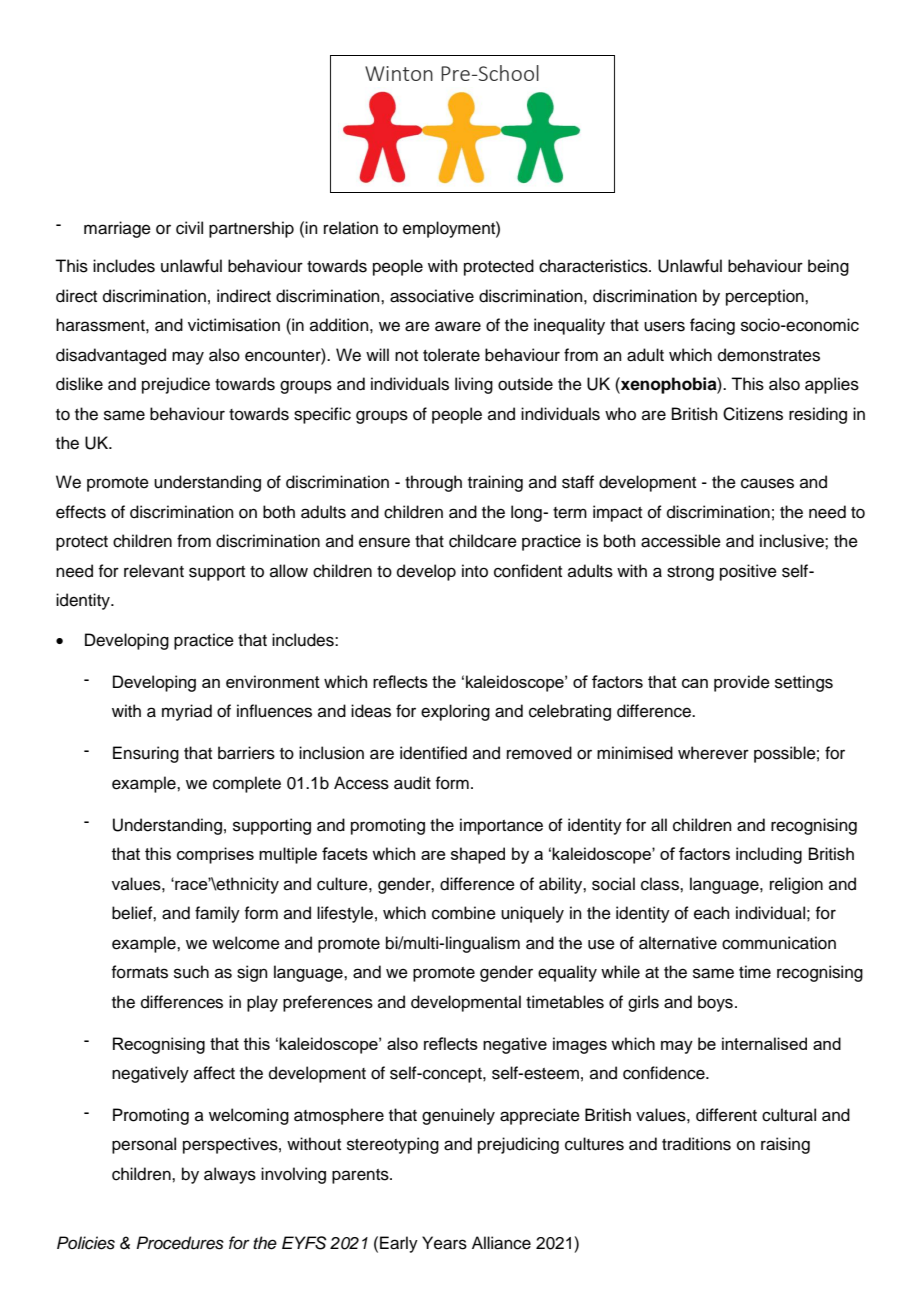 The image size is (924, 1308). Describe the element at coordinates (189, 228) in the document. I see `civil` at that location.
